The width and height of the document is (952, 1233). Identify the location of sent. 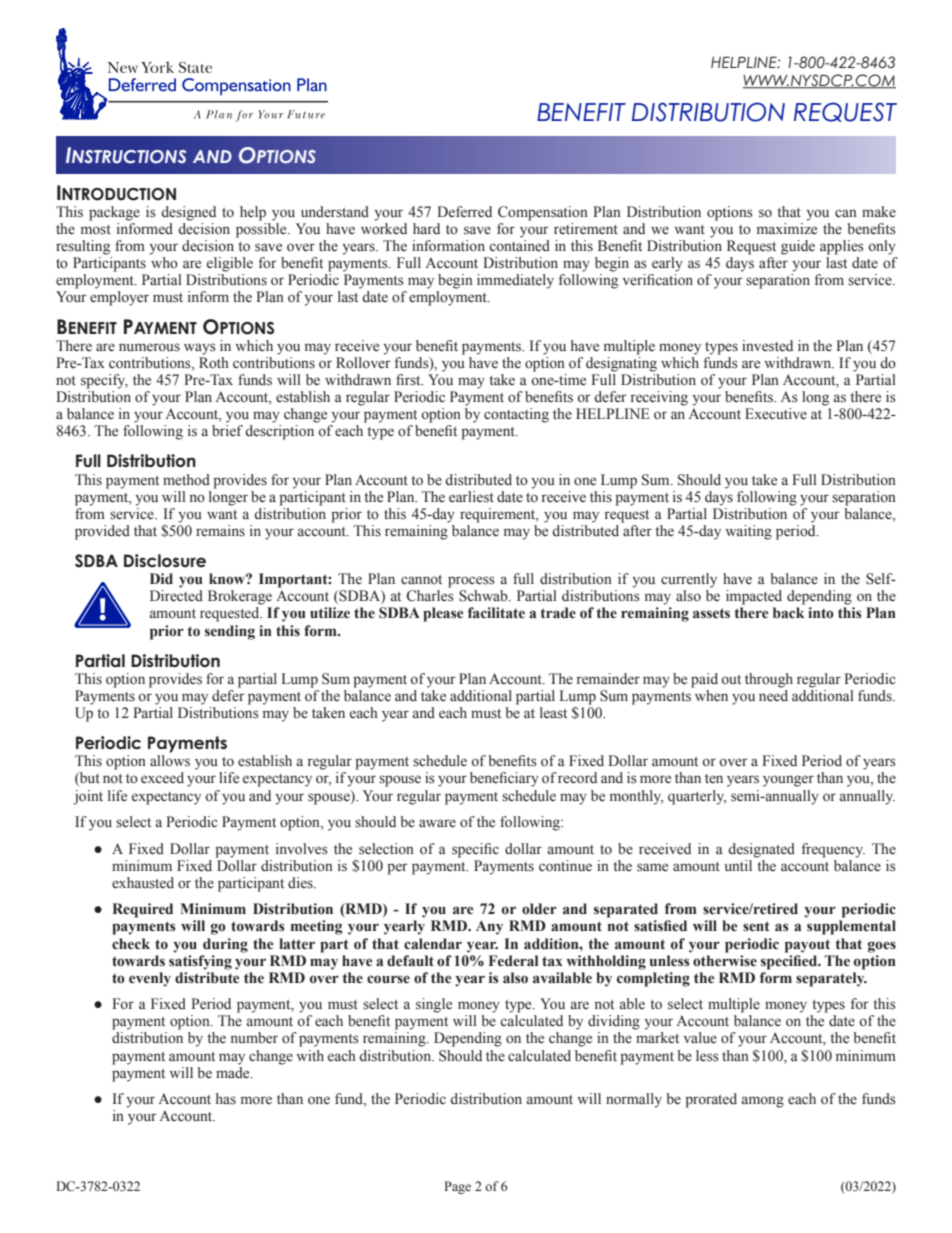
(756, 926).
